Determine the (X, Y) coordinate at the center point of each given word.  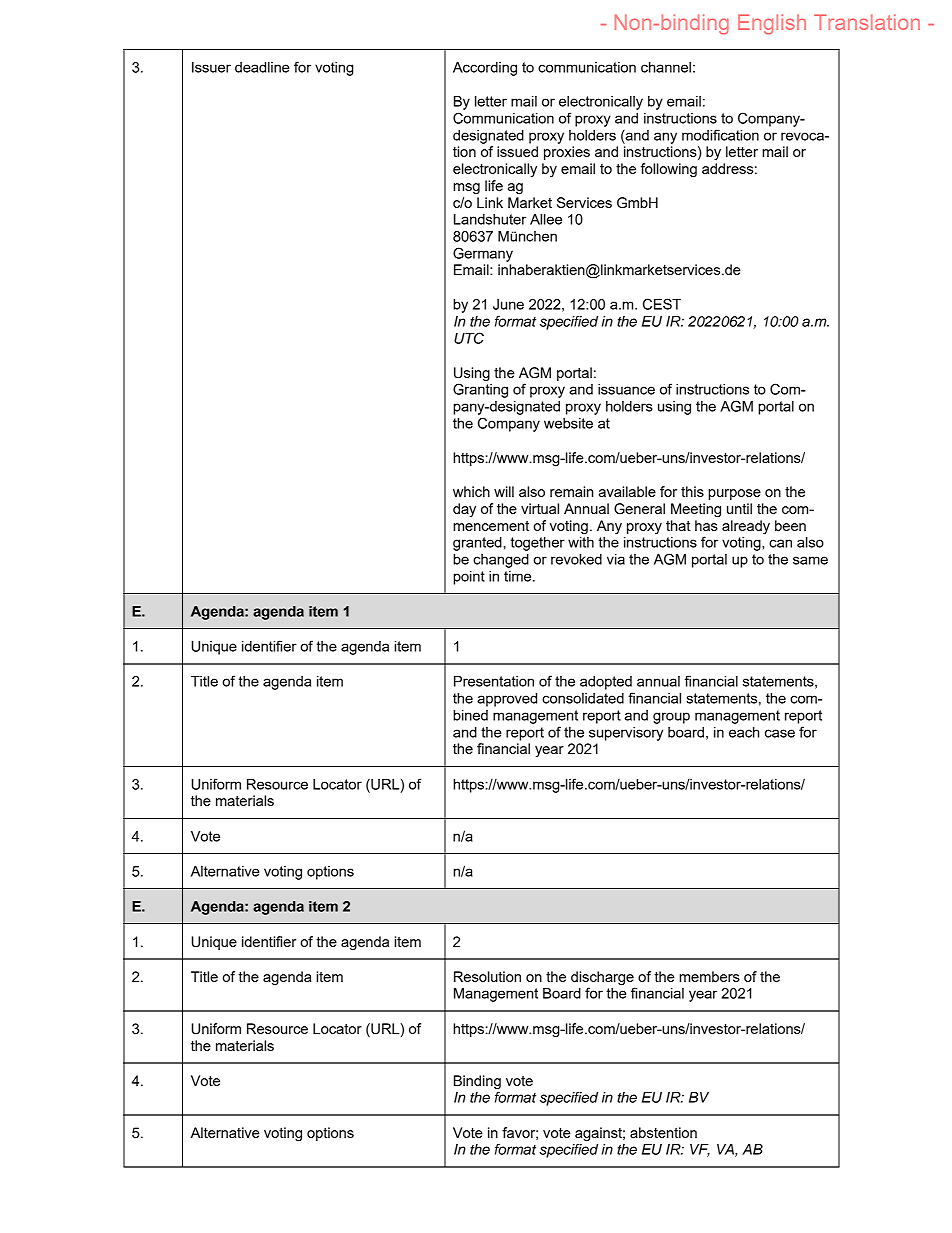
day (464, 510)
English (772, 24)
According (485, 69)
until (739, 508)
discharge (602, 978)
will (504, 491)
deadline (262, 67)
